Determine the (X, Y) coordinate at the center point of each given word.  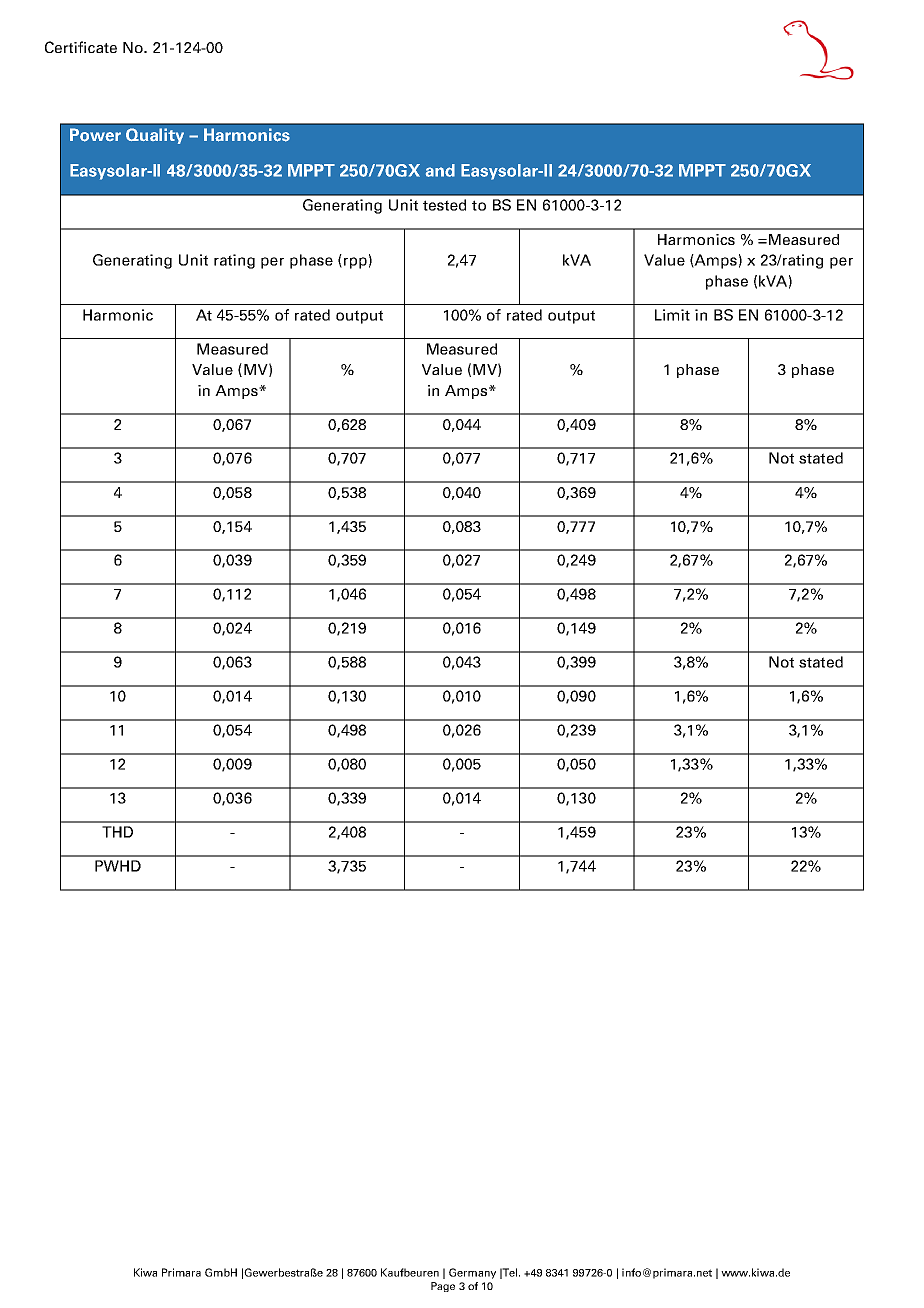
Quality (155, 136)
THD (117, 832)
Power (95, 135)
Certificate (81, 47)
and (440, 170)
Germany (472, 1273)
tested (444, 205)
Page (443, 1287)
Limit (672, 315)
